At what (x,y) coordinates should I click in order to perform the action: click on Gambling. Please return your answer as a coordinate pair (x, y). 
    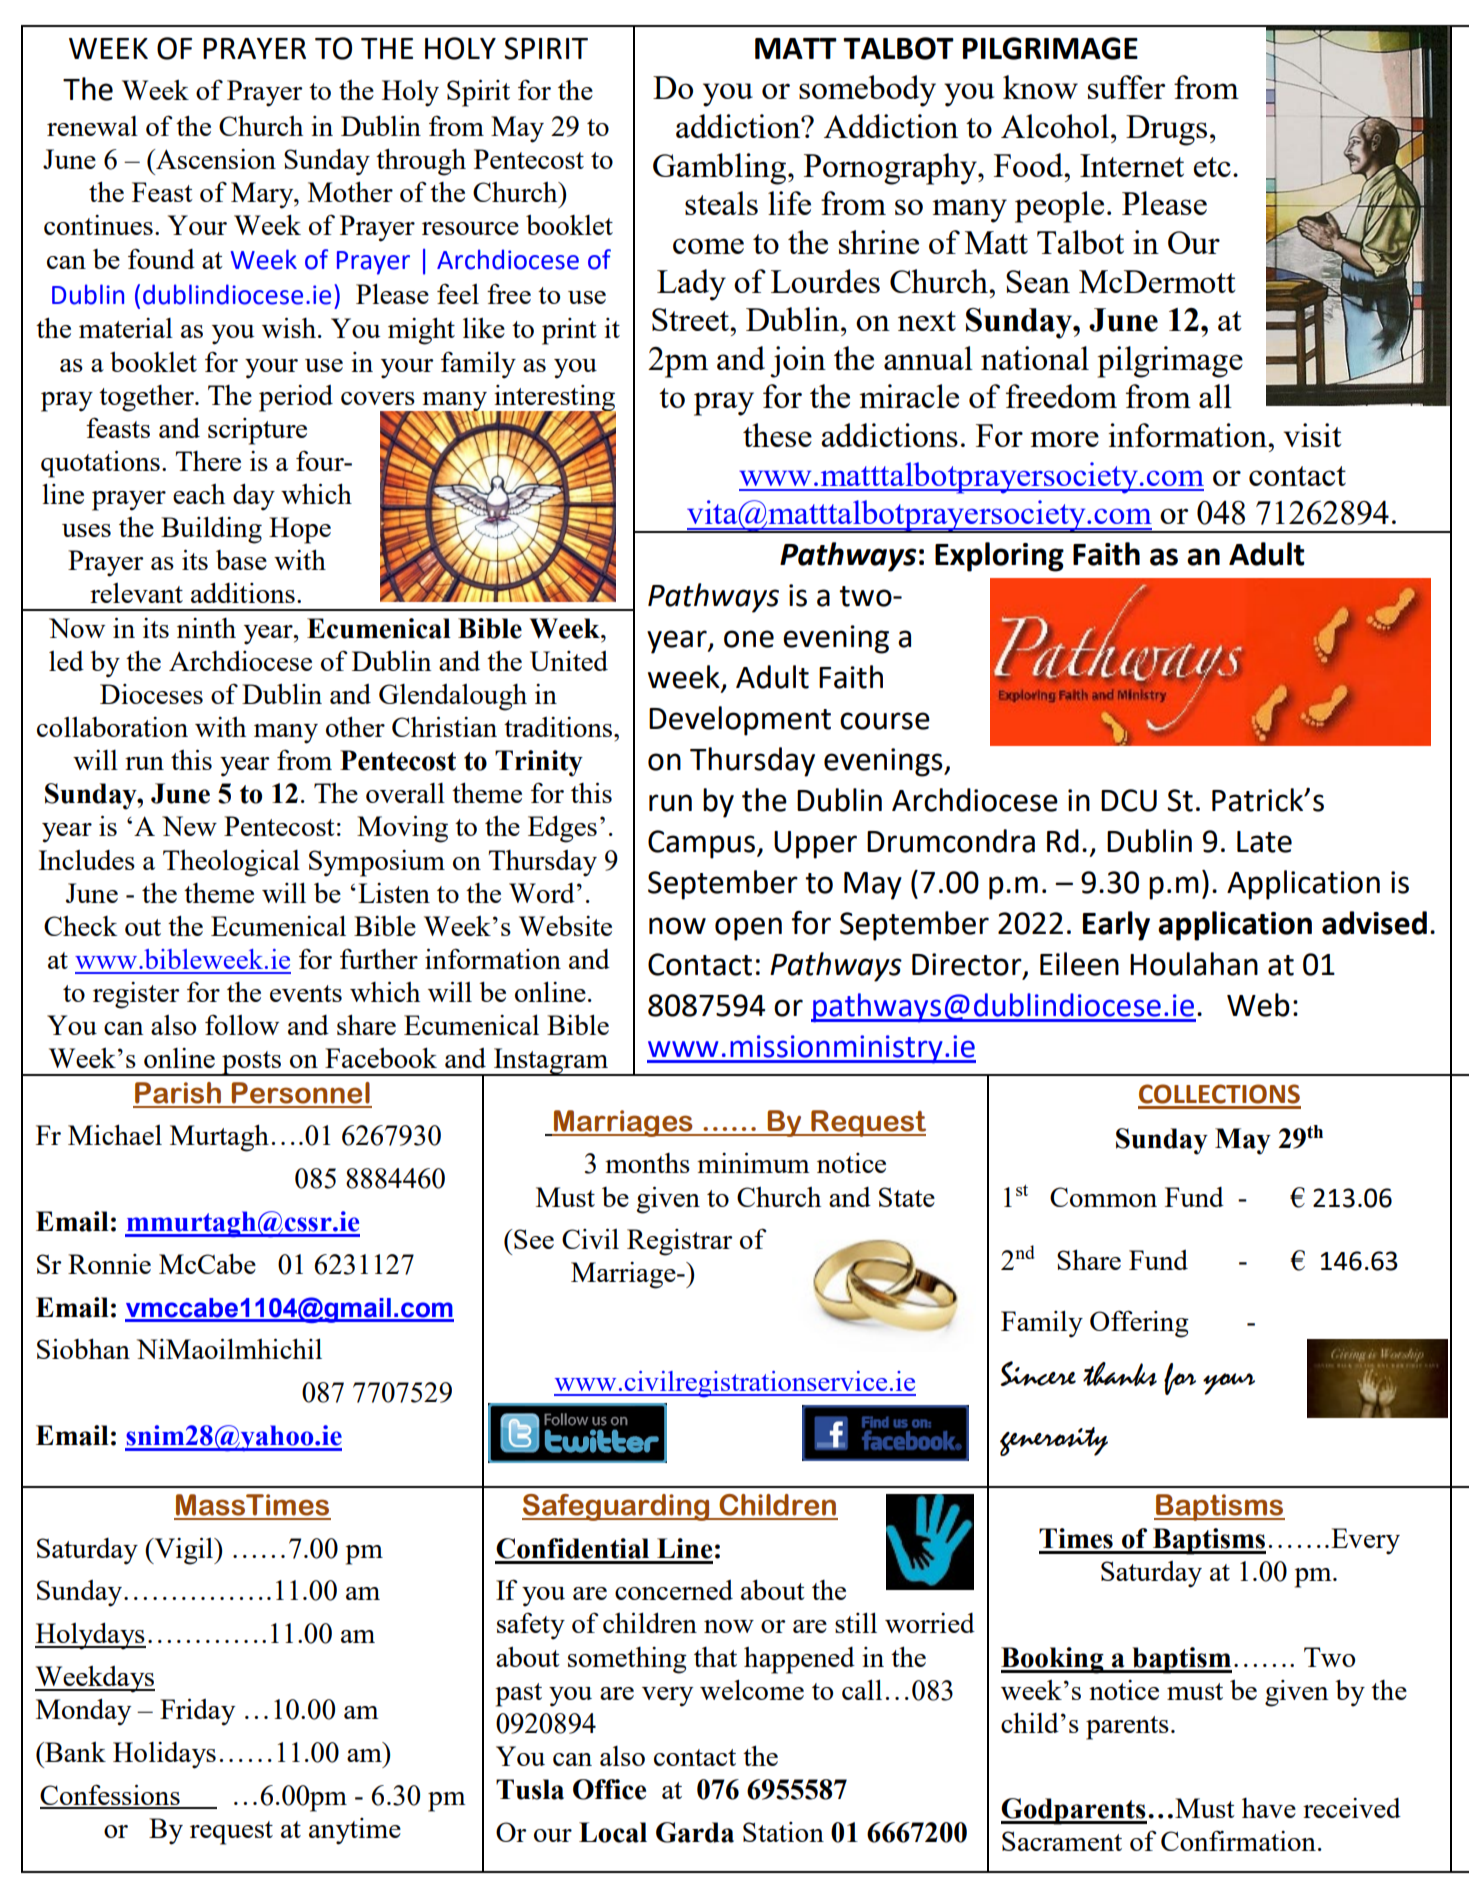
    Looking at the image, I should click on (721, 169).
